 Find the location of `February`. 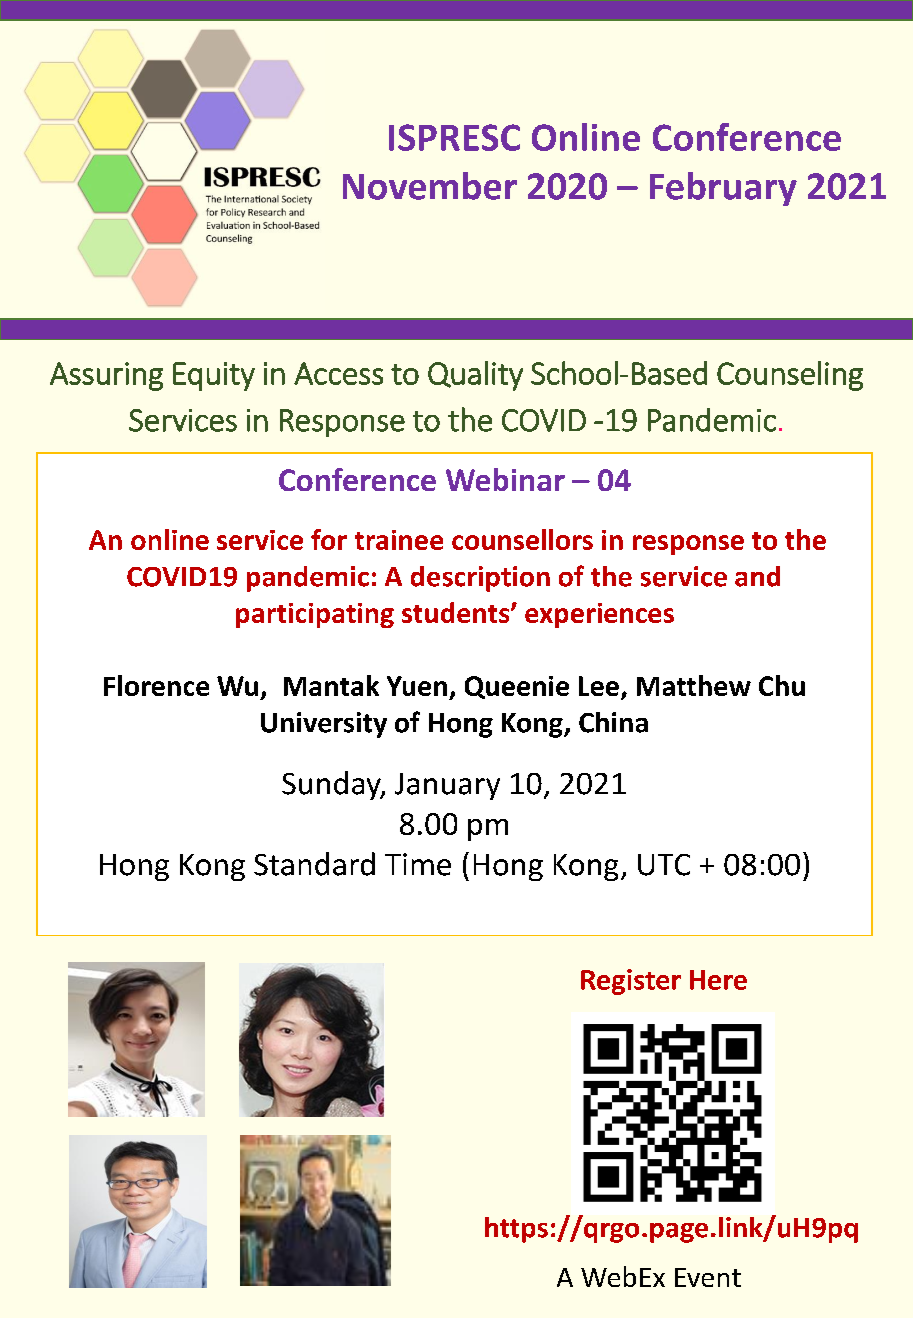

February is located at coordinates (723, 189).
